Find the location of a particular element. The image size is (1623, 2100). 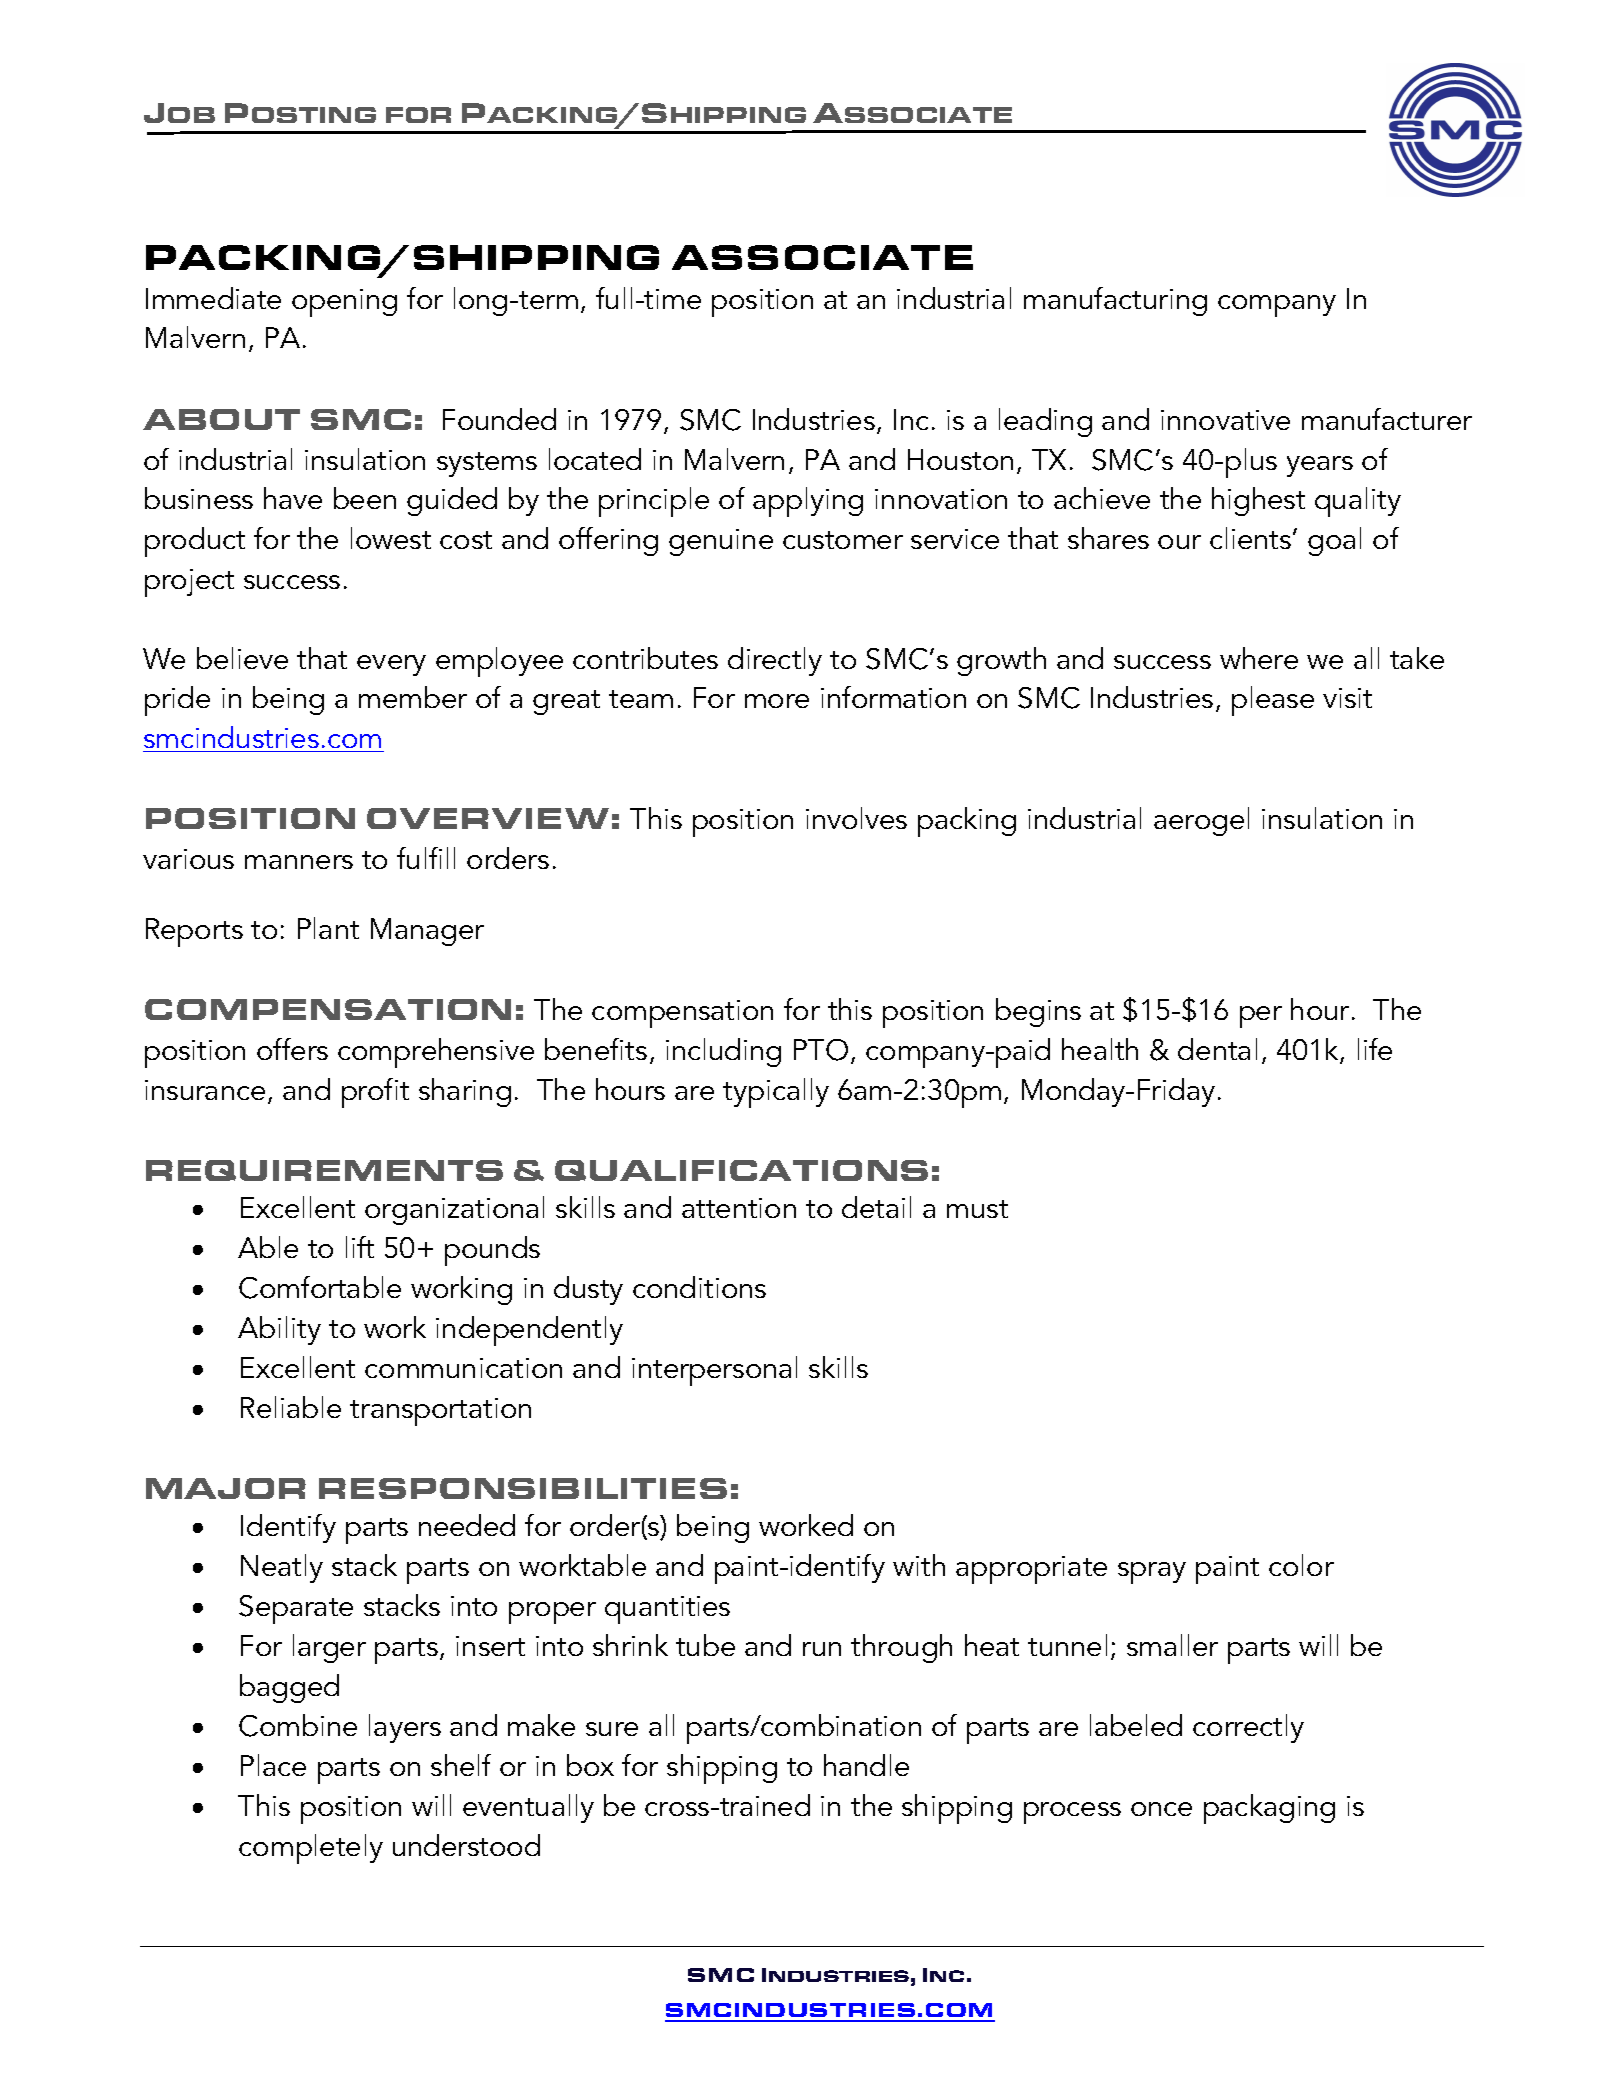

packaging is located at coordinates (1269, 1809).
